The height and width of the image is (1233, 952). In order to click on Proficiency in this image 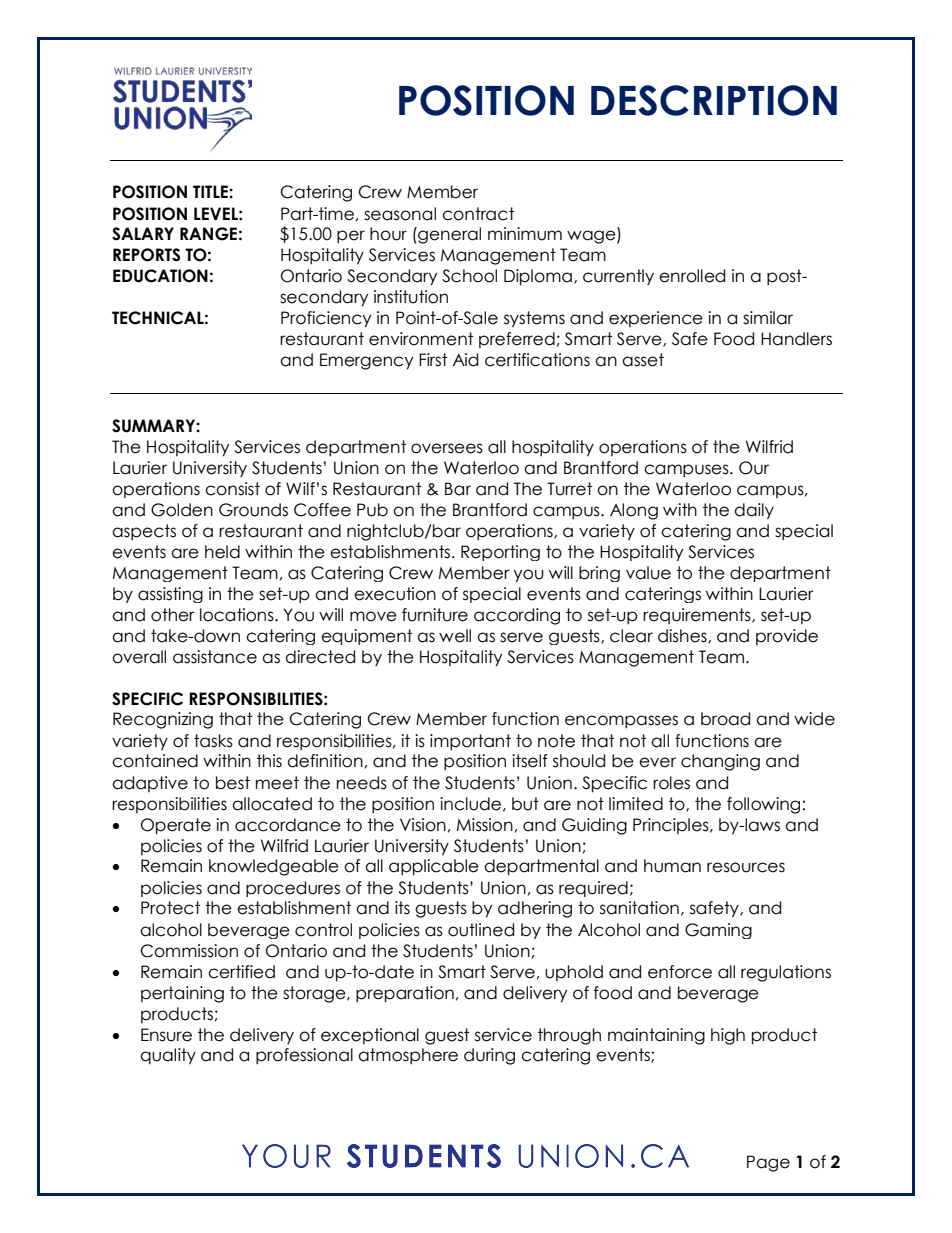, I will do `click(326, 319)`.
